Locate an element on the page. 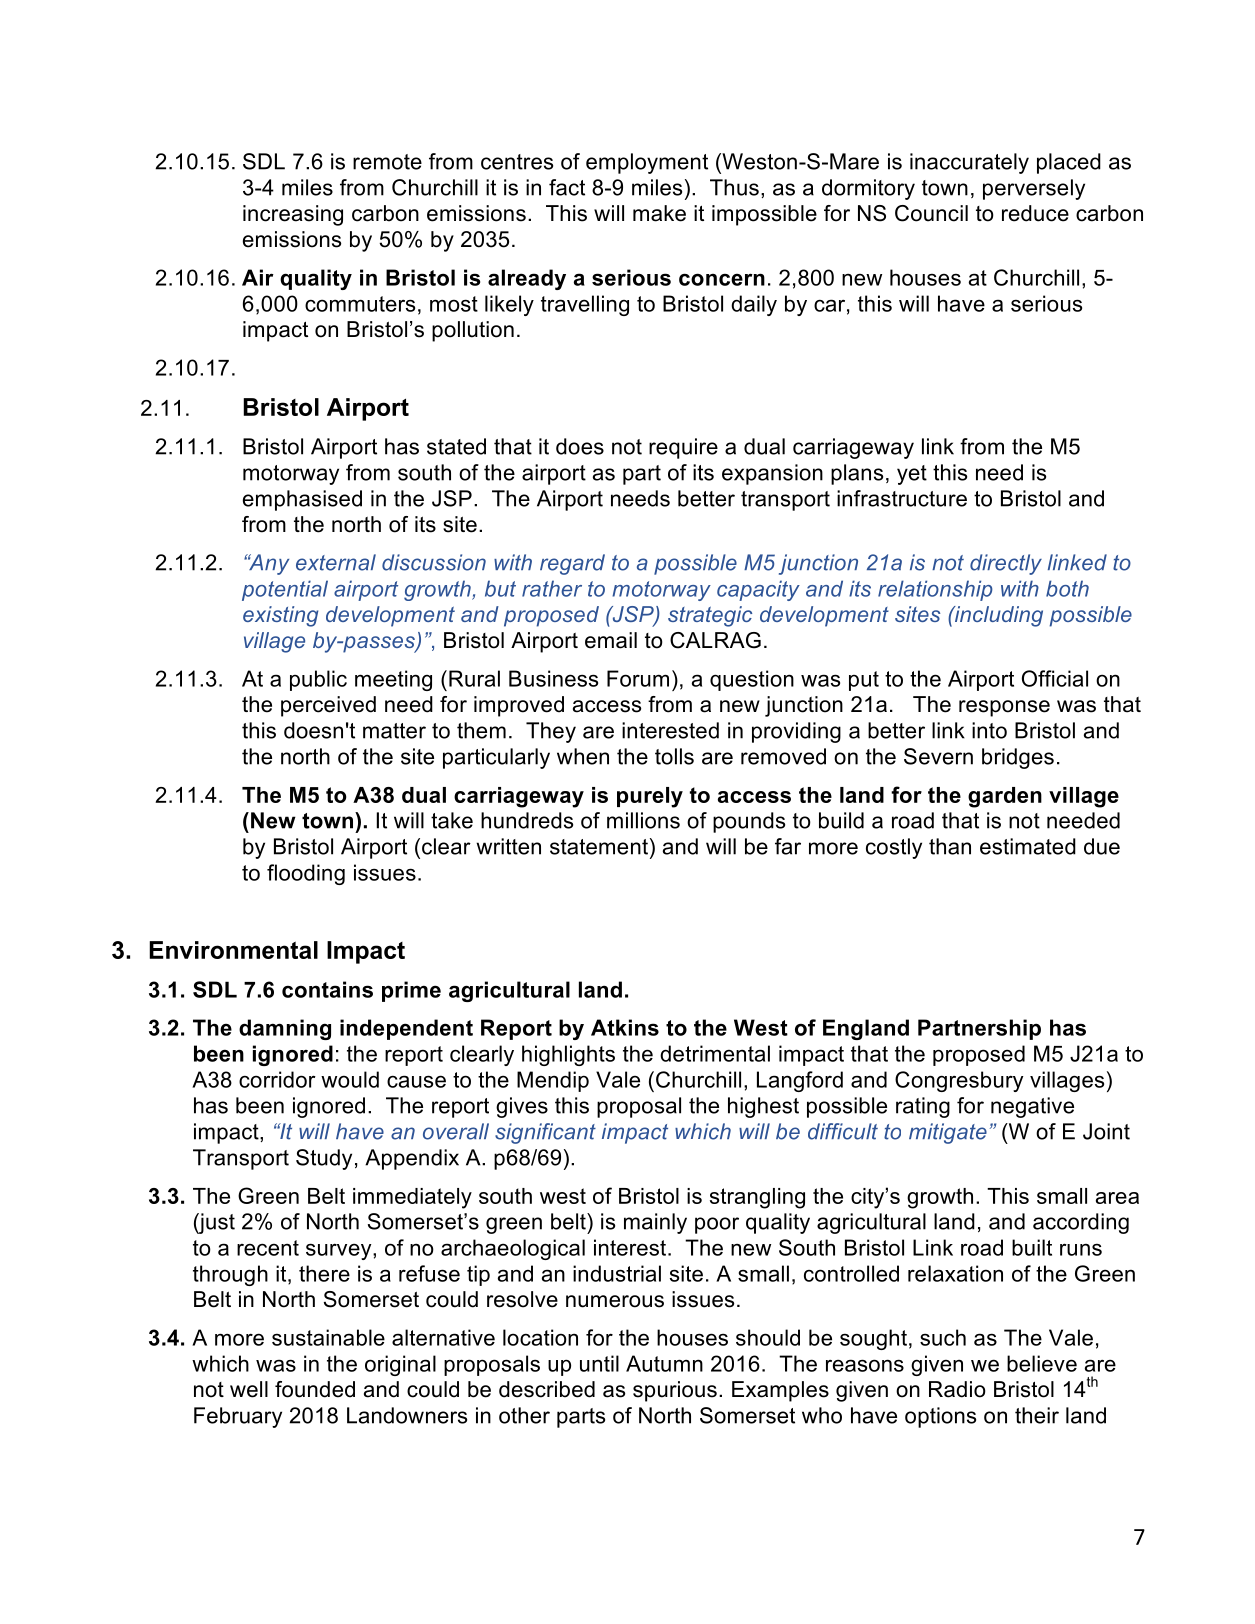  contains is located at coordinates (327, 989).
